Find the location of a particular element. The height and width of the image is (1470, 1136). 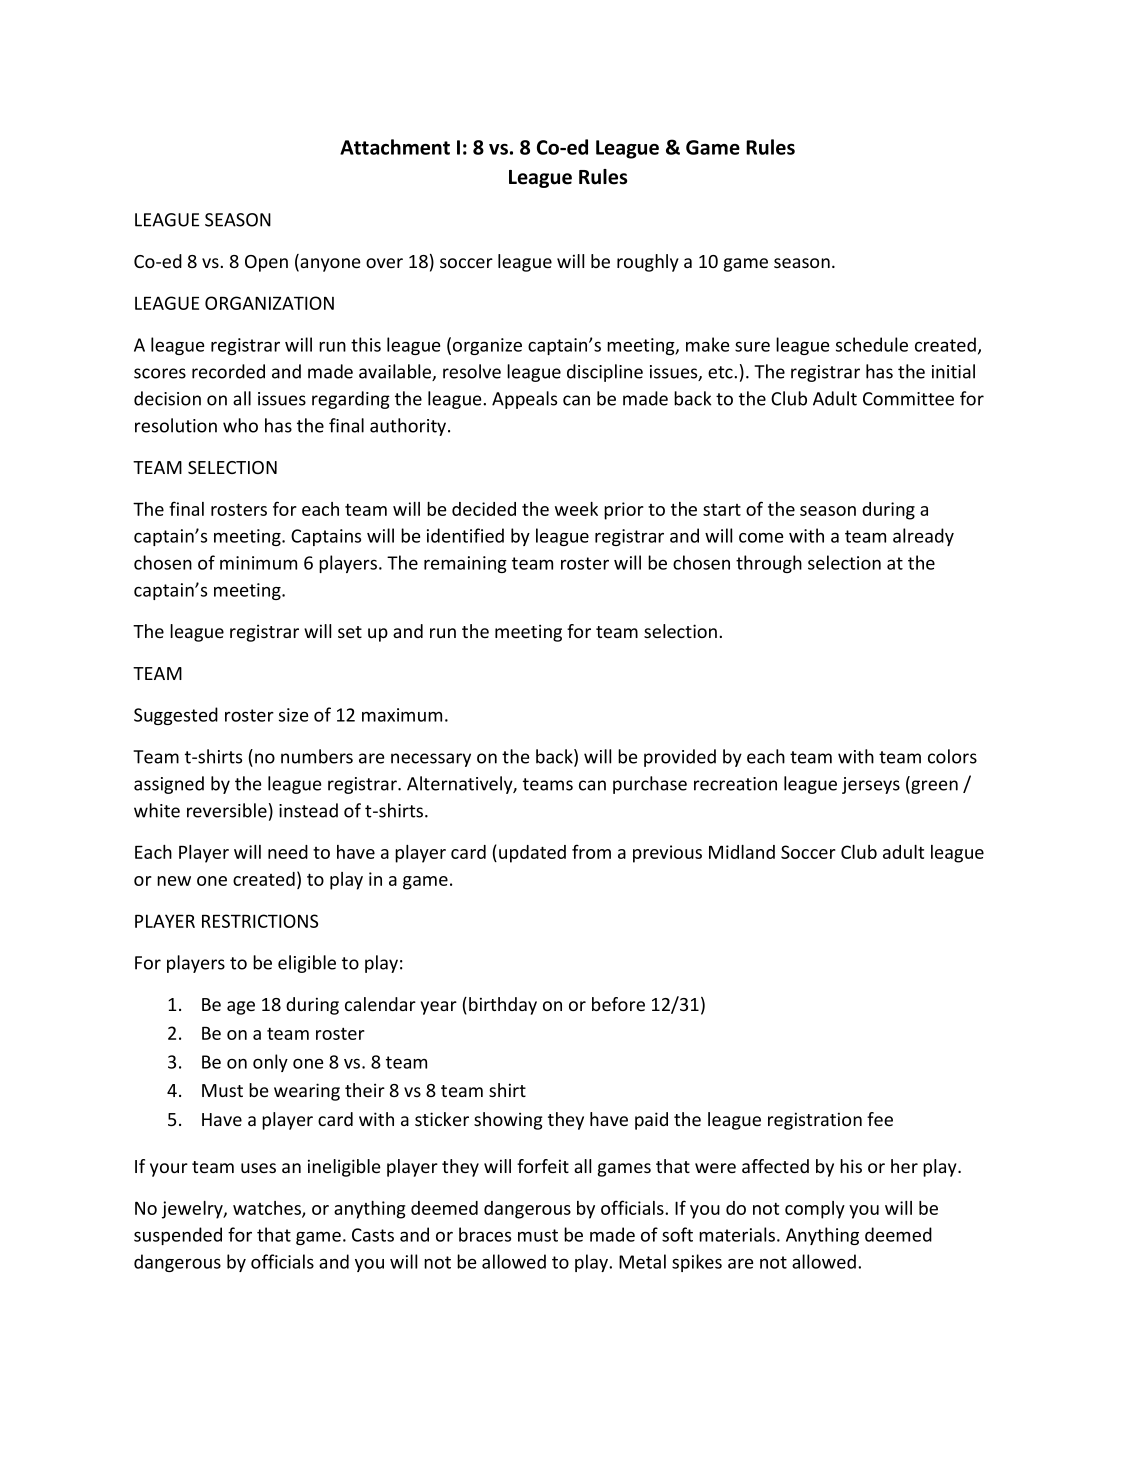

size is located at coordinates (293, 715).
